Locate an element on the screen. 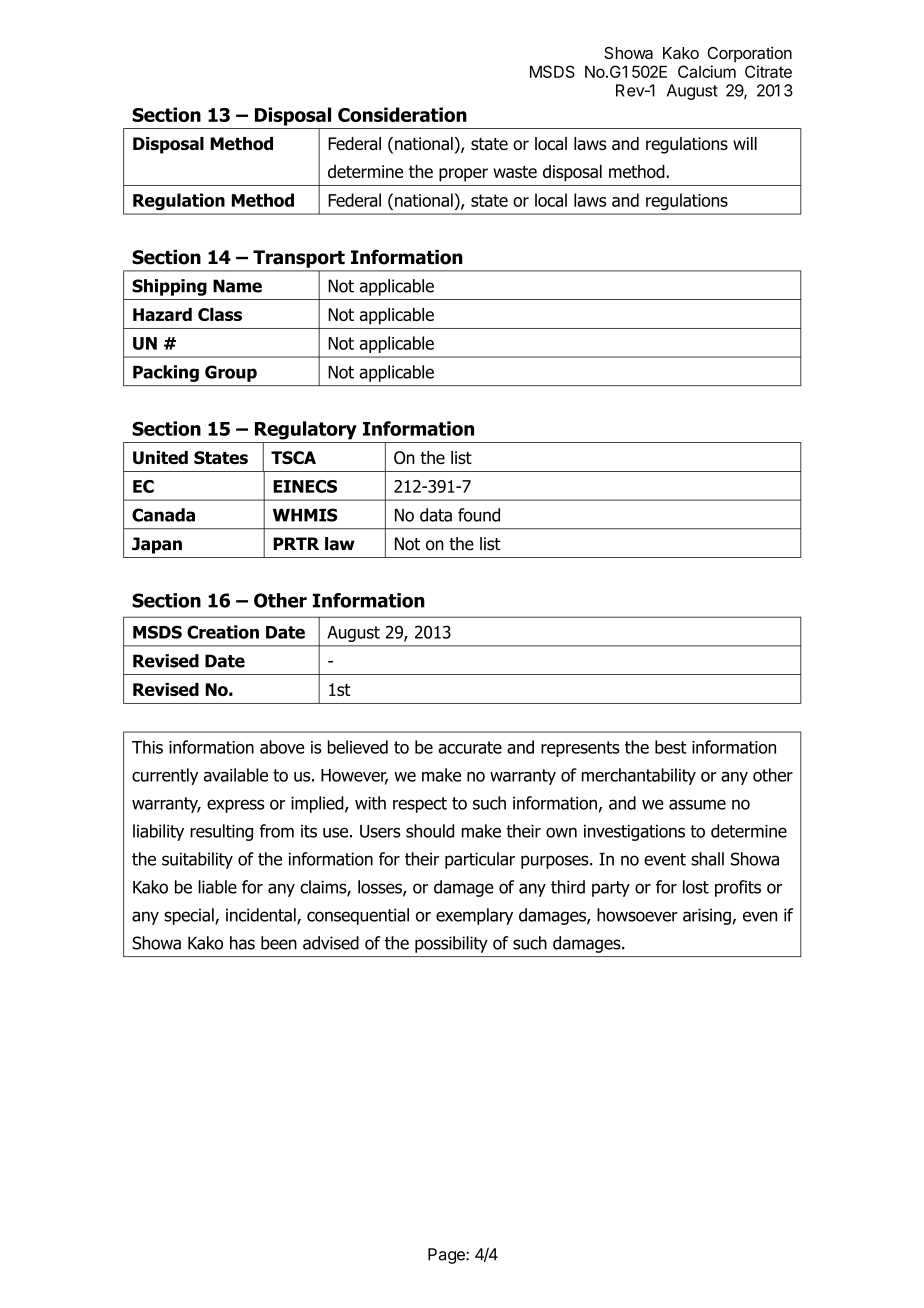  data is located at coordinates (436, 515).
